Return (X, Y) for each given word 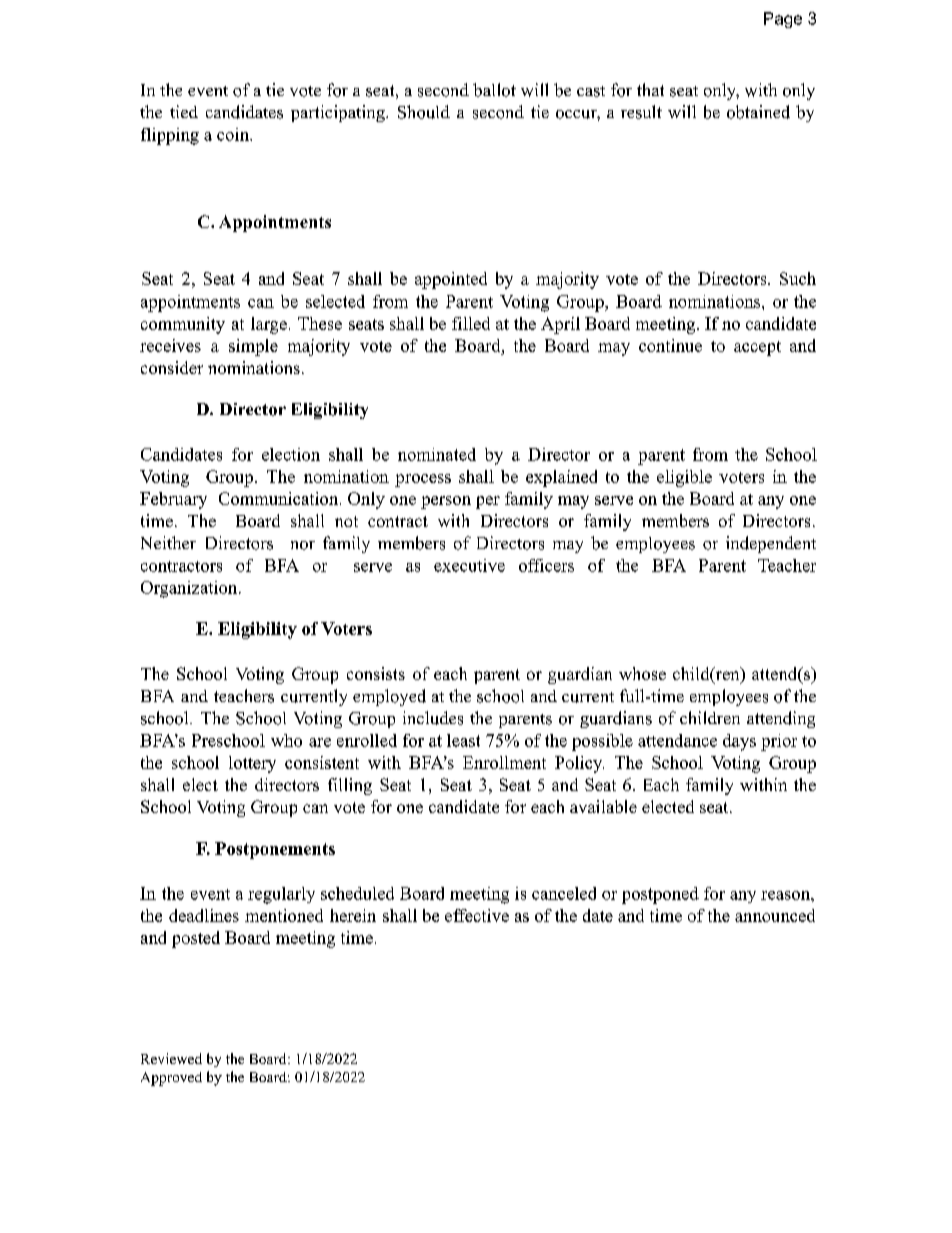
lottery (252, 764)
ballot (494, 90)
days (739, 742)
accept (757, 348)
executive (469, 565)
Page (783, 20)
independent (771, 544)
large (269, 325)
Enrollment (504, 762)
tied (184, 111)
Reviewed (171, 1058)
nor (303, 545)
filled (471, 323)
